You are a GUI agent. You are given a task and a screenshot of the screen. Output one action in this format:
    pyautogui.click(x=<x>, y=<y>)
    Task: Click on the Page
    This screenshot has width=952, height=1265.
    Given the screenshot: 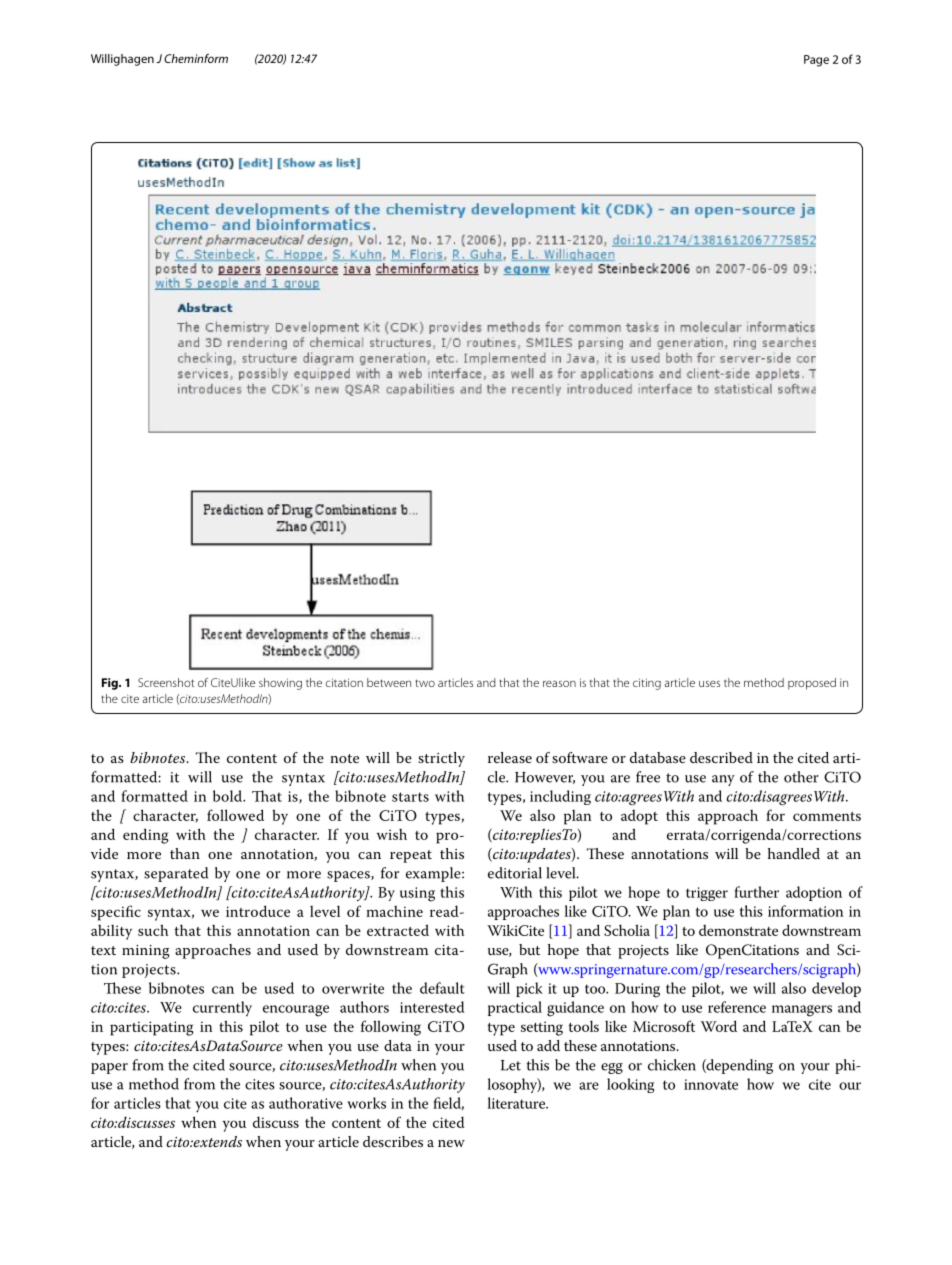 What is the action you would take?
    pyautogui.click(x=816, y=61)
